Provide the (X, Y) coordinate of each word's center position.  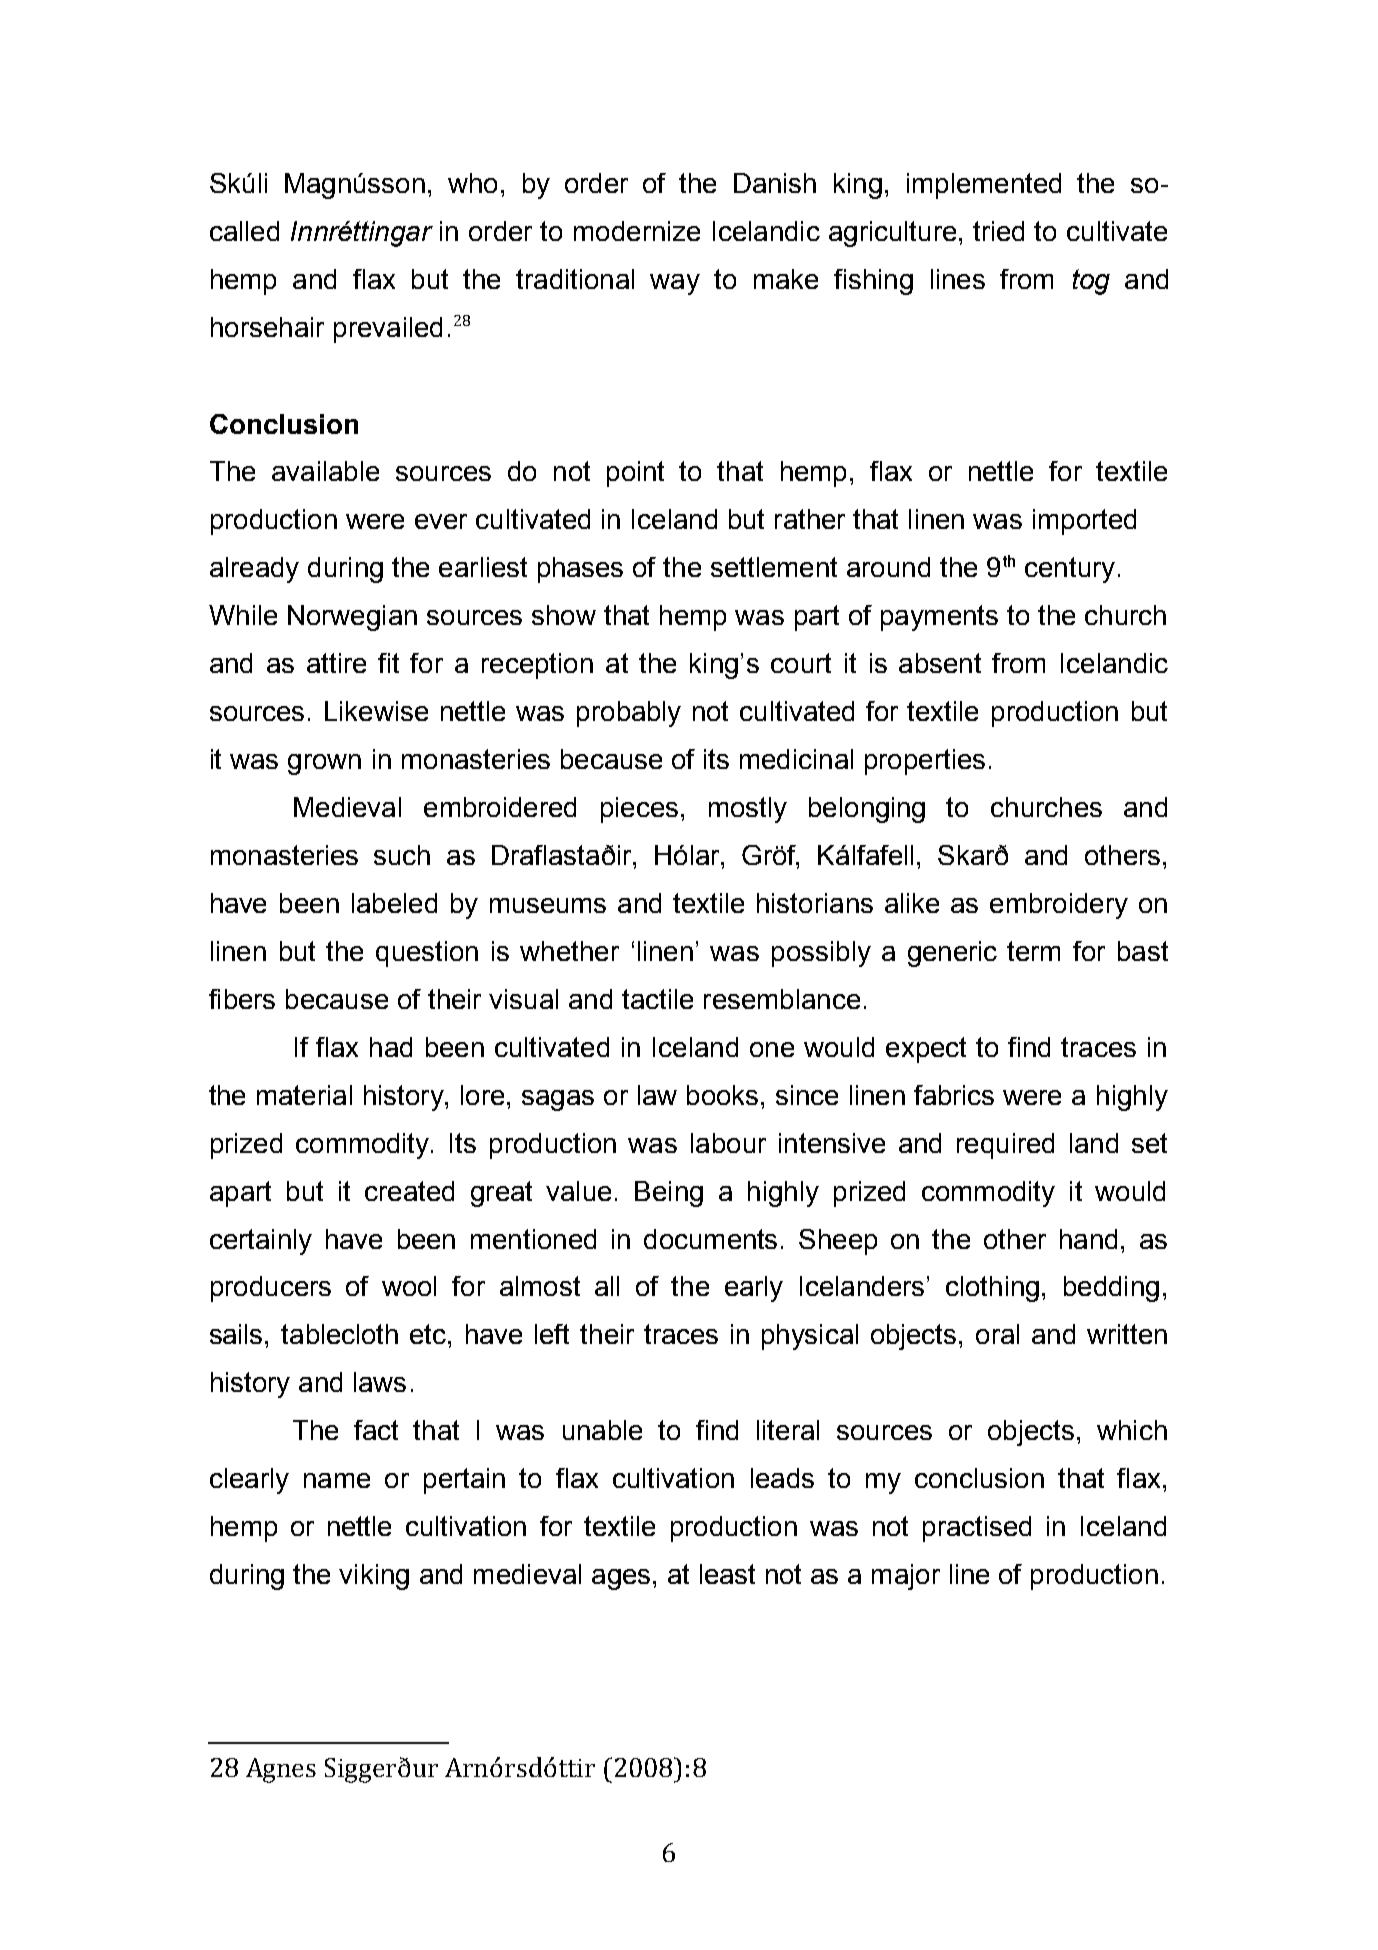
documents (710, 1239)
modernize (637, 231)
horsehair (267, 327)
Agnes (281, 1770)
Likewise (376, 711)
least (727, 1574)
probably (629, 714)
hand (1088, 1239)
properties (925, 762)
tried (998, 231)
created (409, 1191)
